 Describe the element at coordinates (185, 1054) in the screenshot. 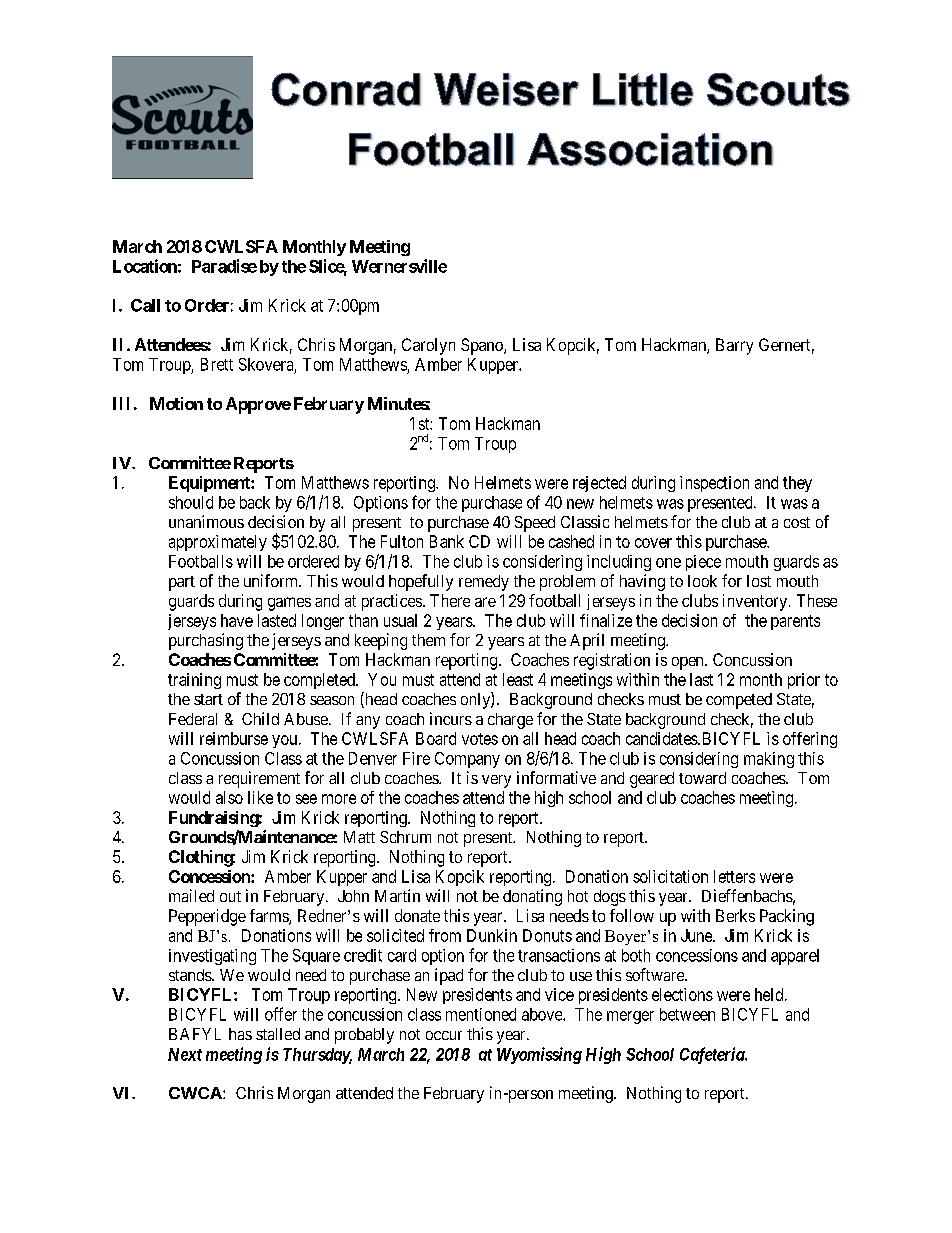

I see `Next` at that location.
